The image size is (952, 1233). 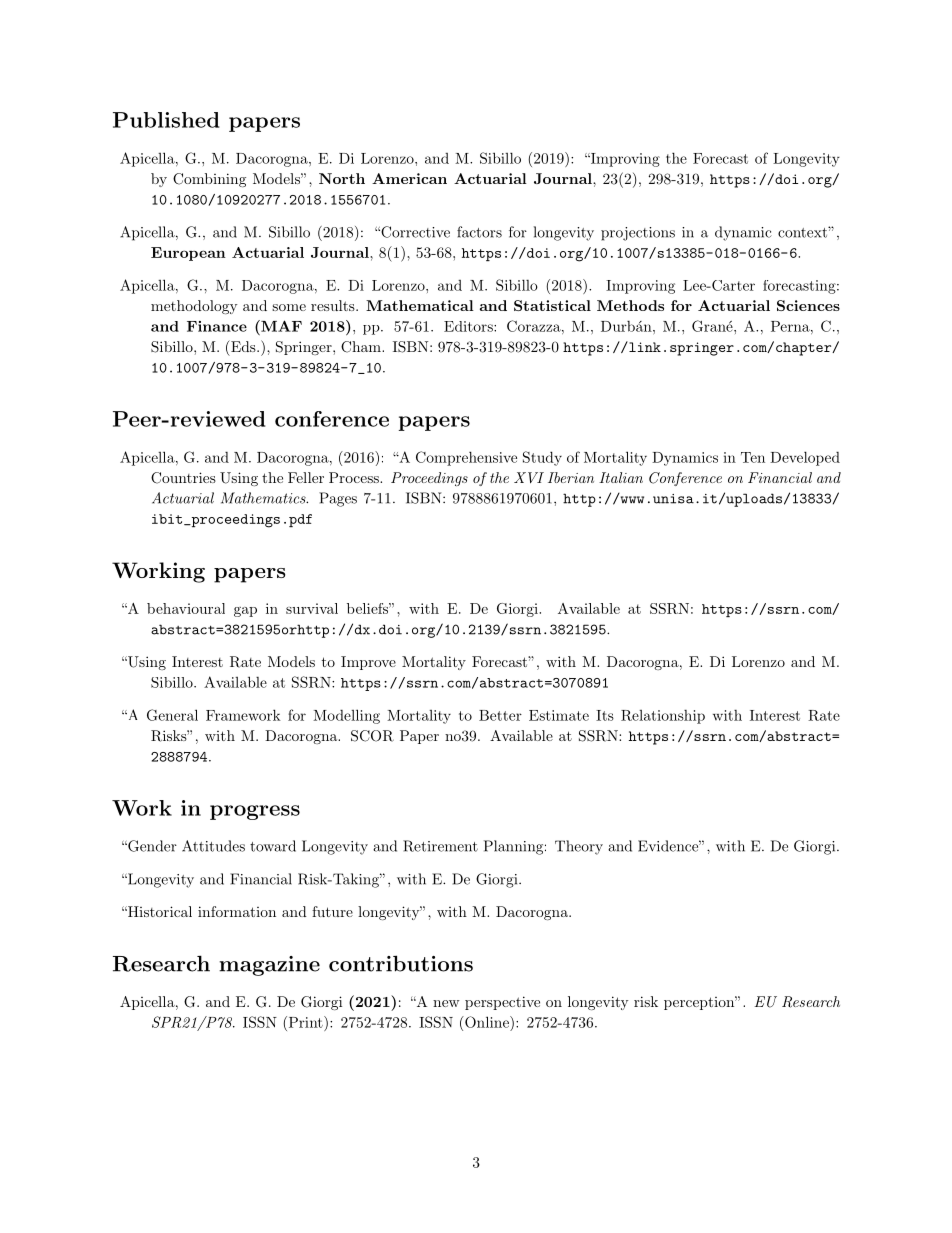 What do you see at coordinates (487, 1022) in the screenshot?
I see `Online` at bounding box center [487, 1022].
